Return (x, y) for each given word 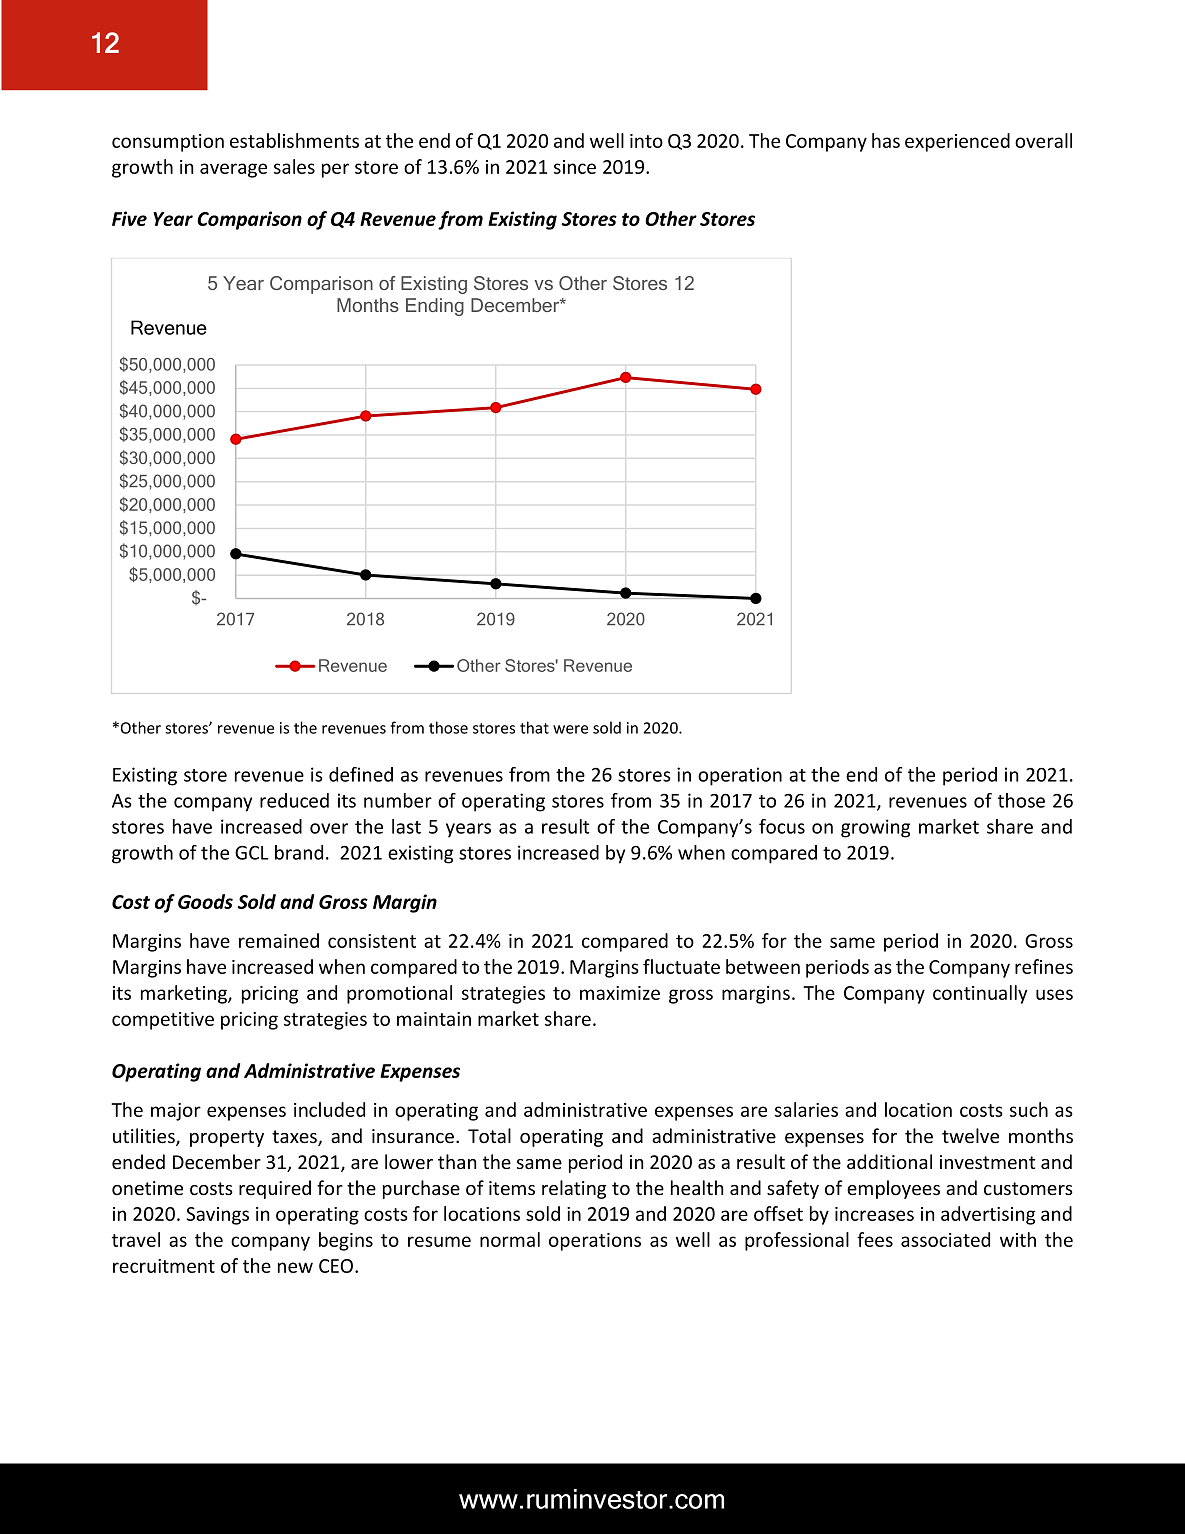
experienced (957, 142)
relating (574, 1189)
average (233, 170)
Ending (435, 307)
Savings (218, 1216)
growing (875, 828)
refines (1044, 966)
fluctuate (681, 966)
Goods (205, 901)
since (575, 167)
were (570, 729)
